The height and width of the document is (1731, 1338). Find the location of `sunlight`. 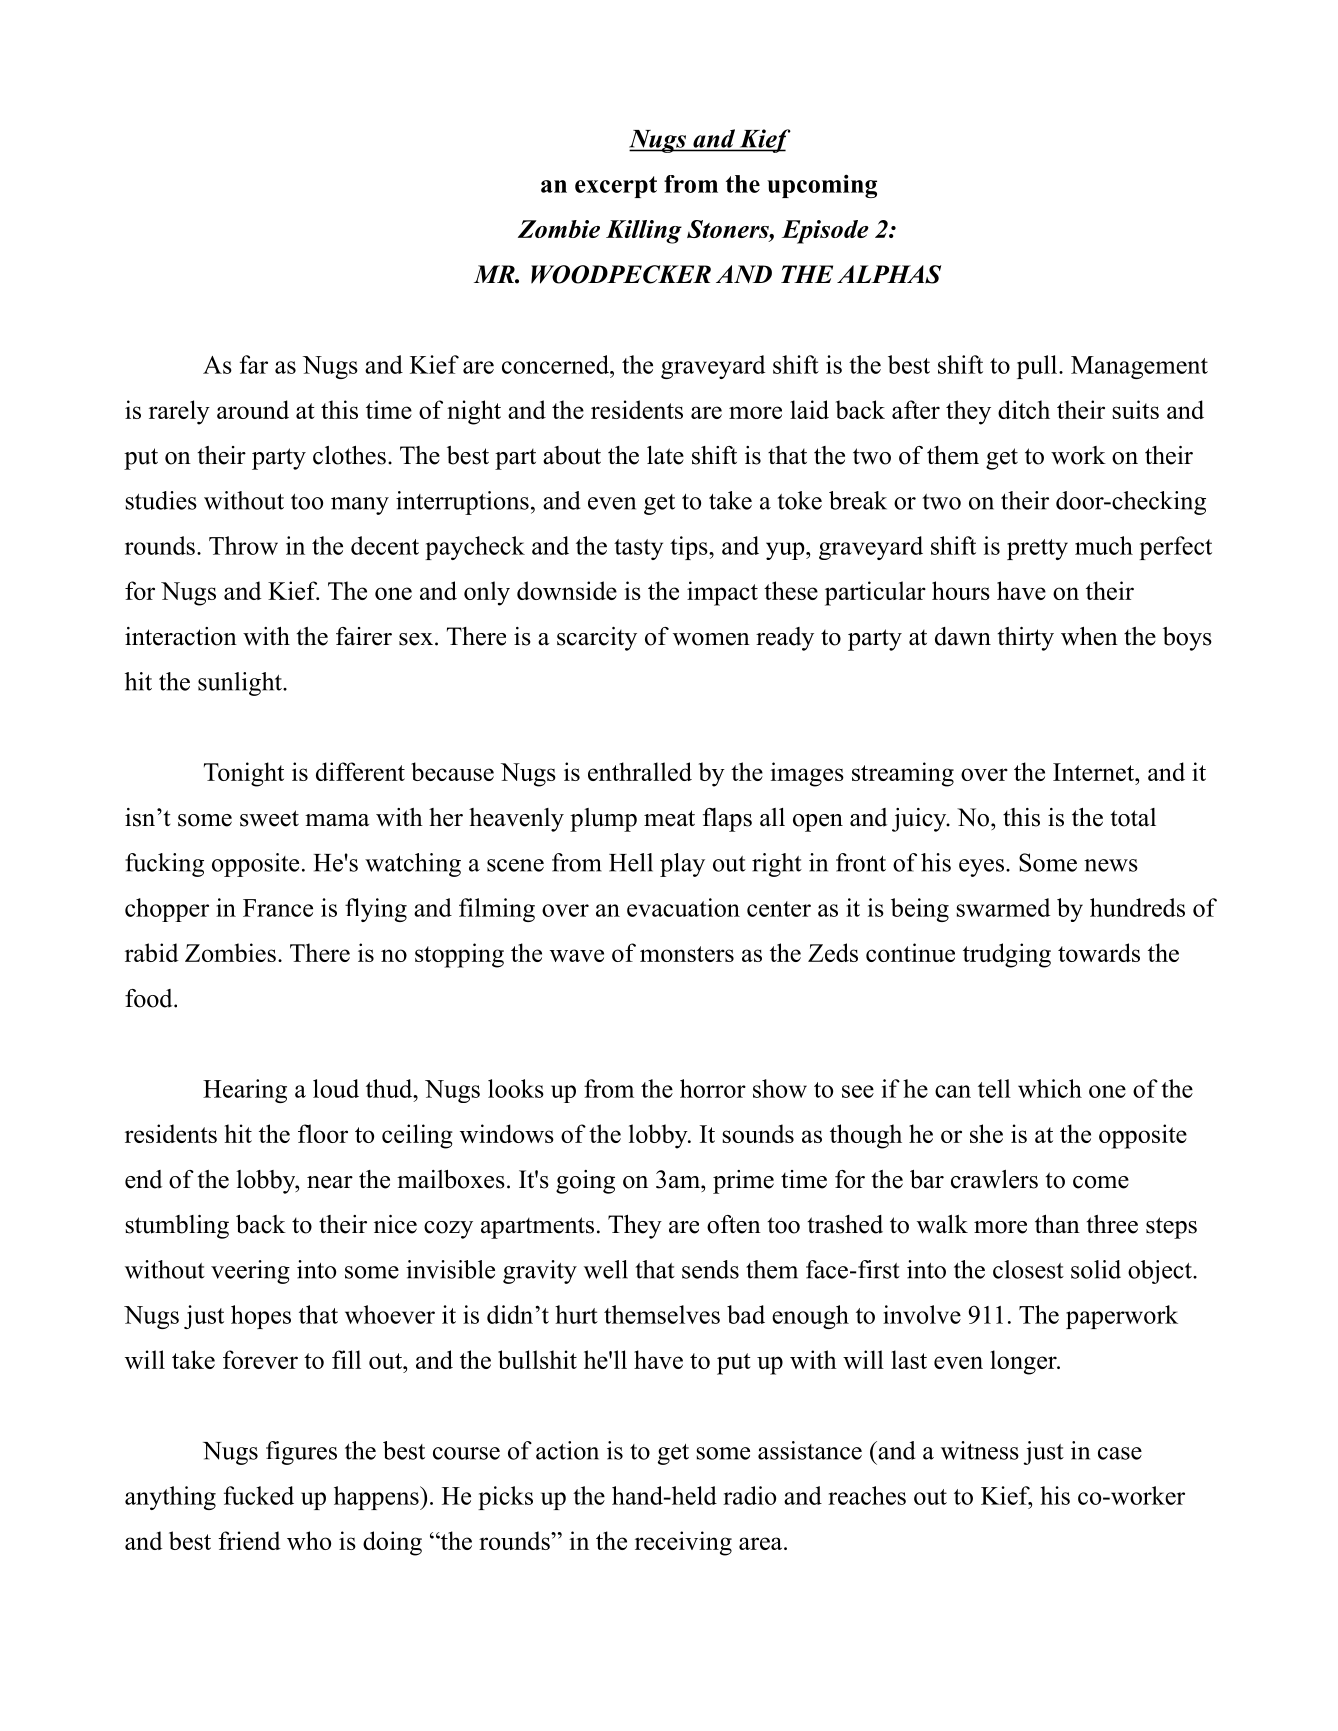

sunlight is located at coordinates (241, 684).
